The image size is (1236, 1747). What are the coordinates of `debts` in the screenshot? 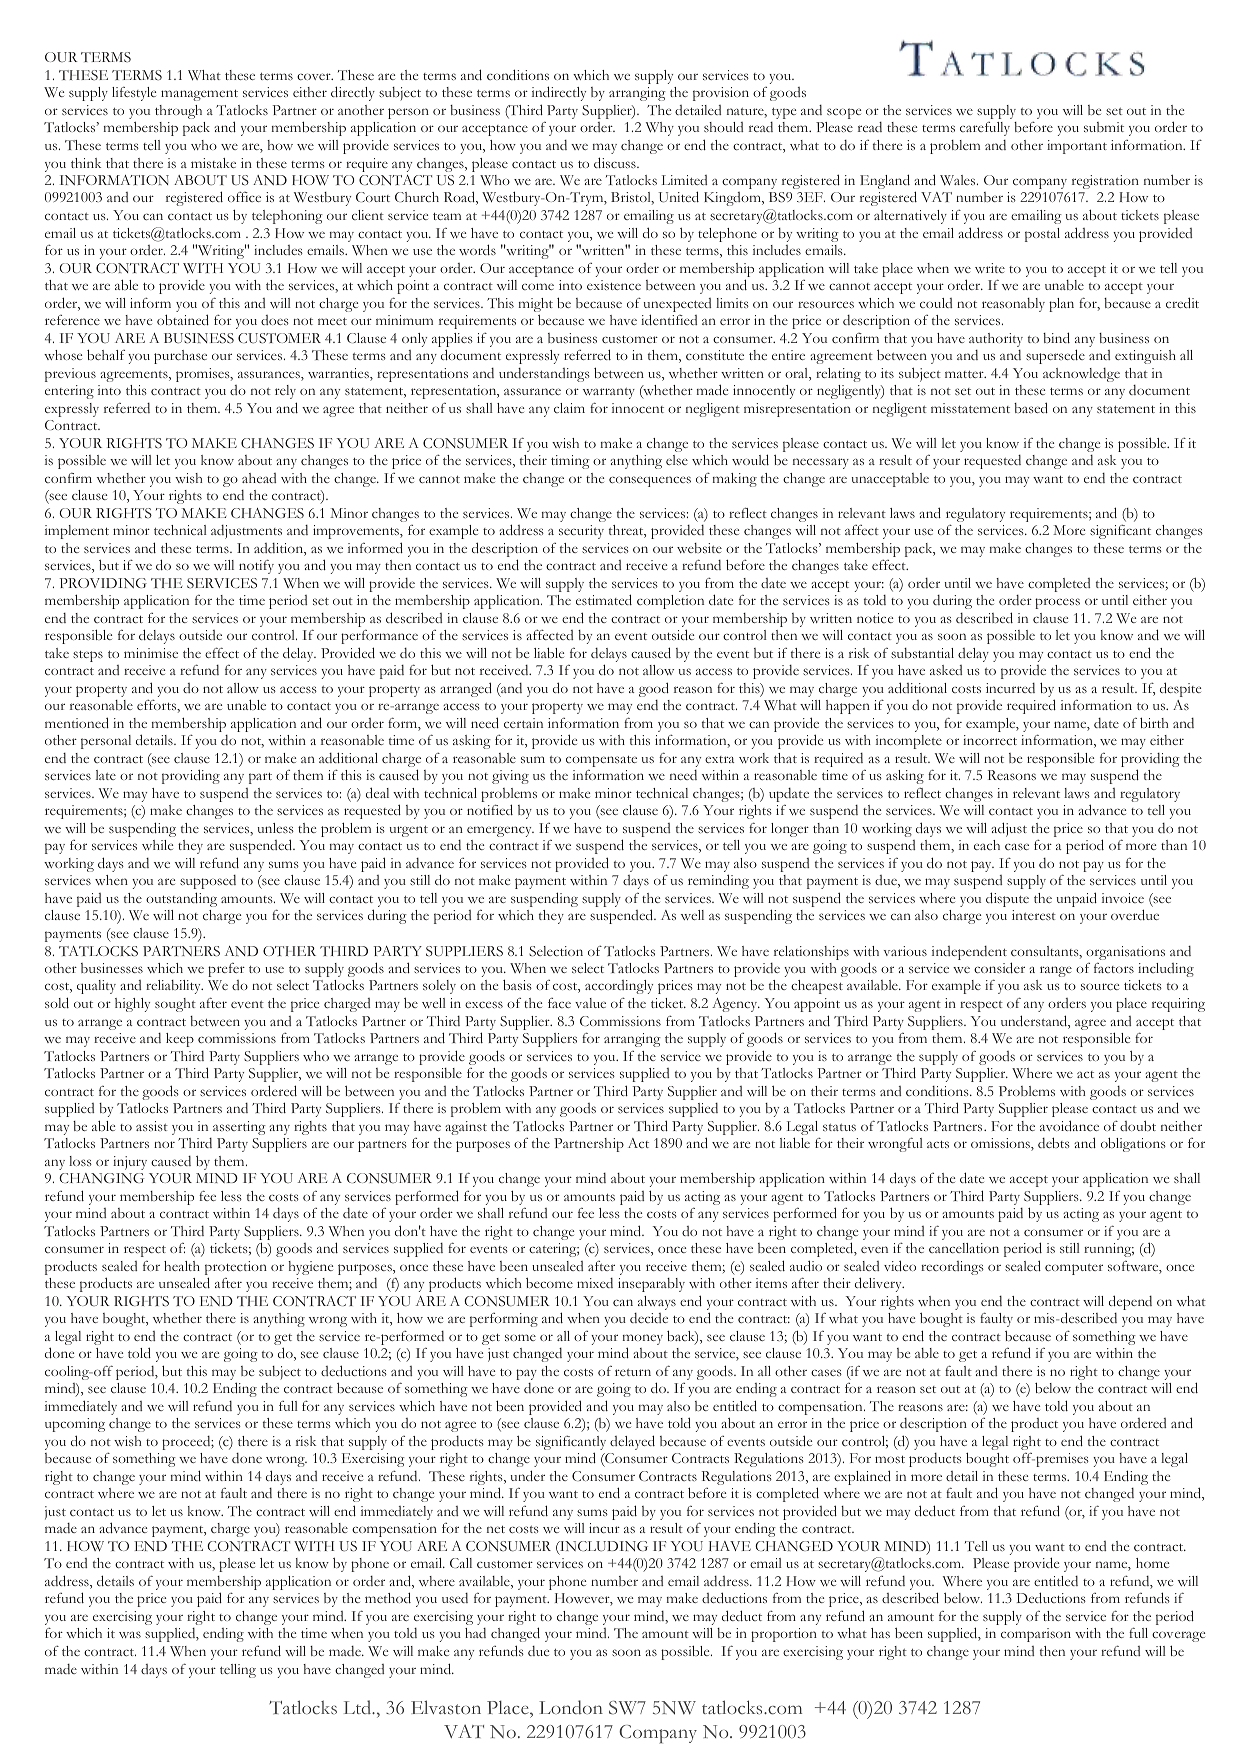 It's located at (1054, 1143).
